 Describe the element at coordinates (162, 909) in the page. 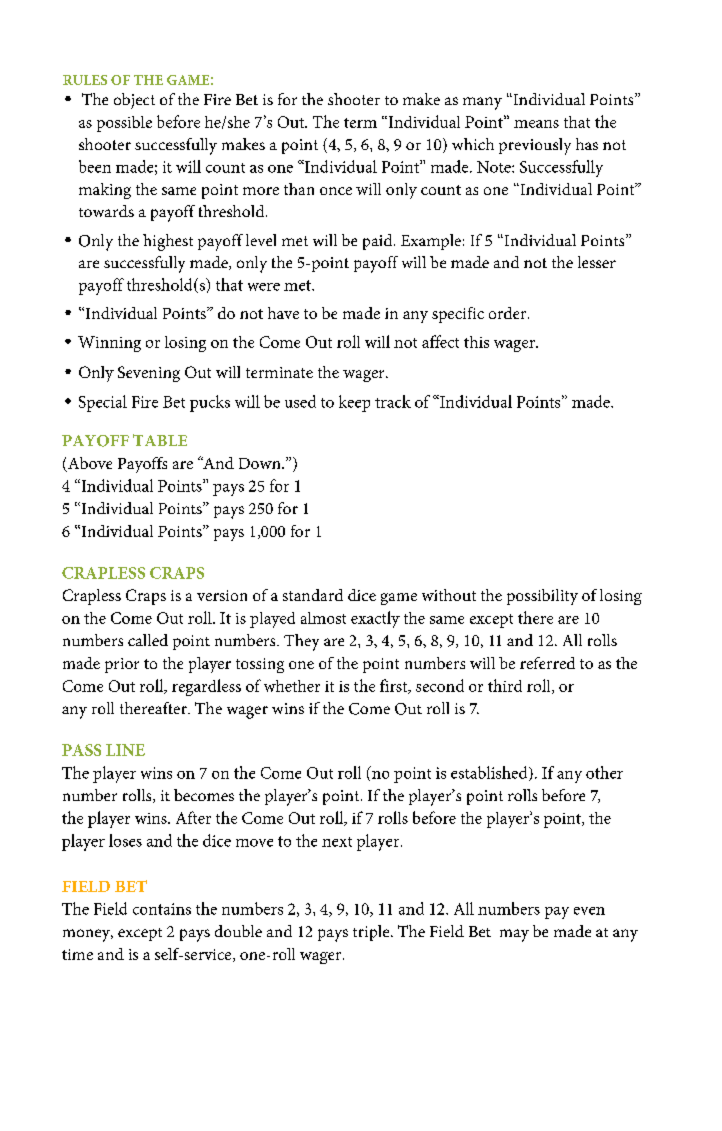

I see `contains` at that location.
